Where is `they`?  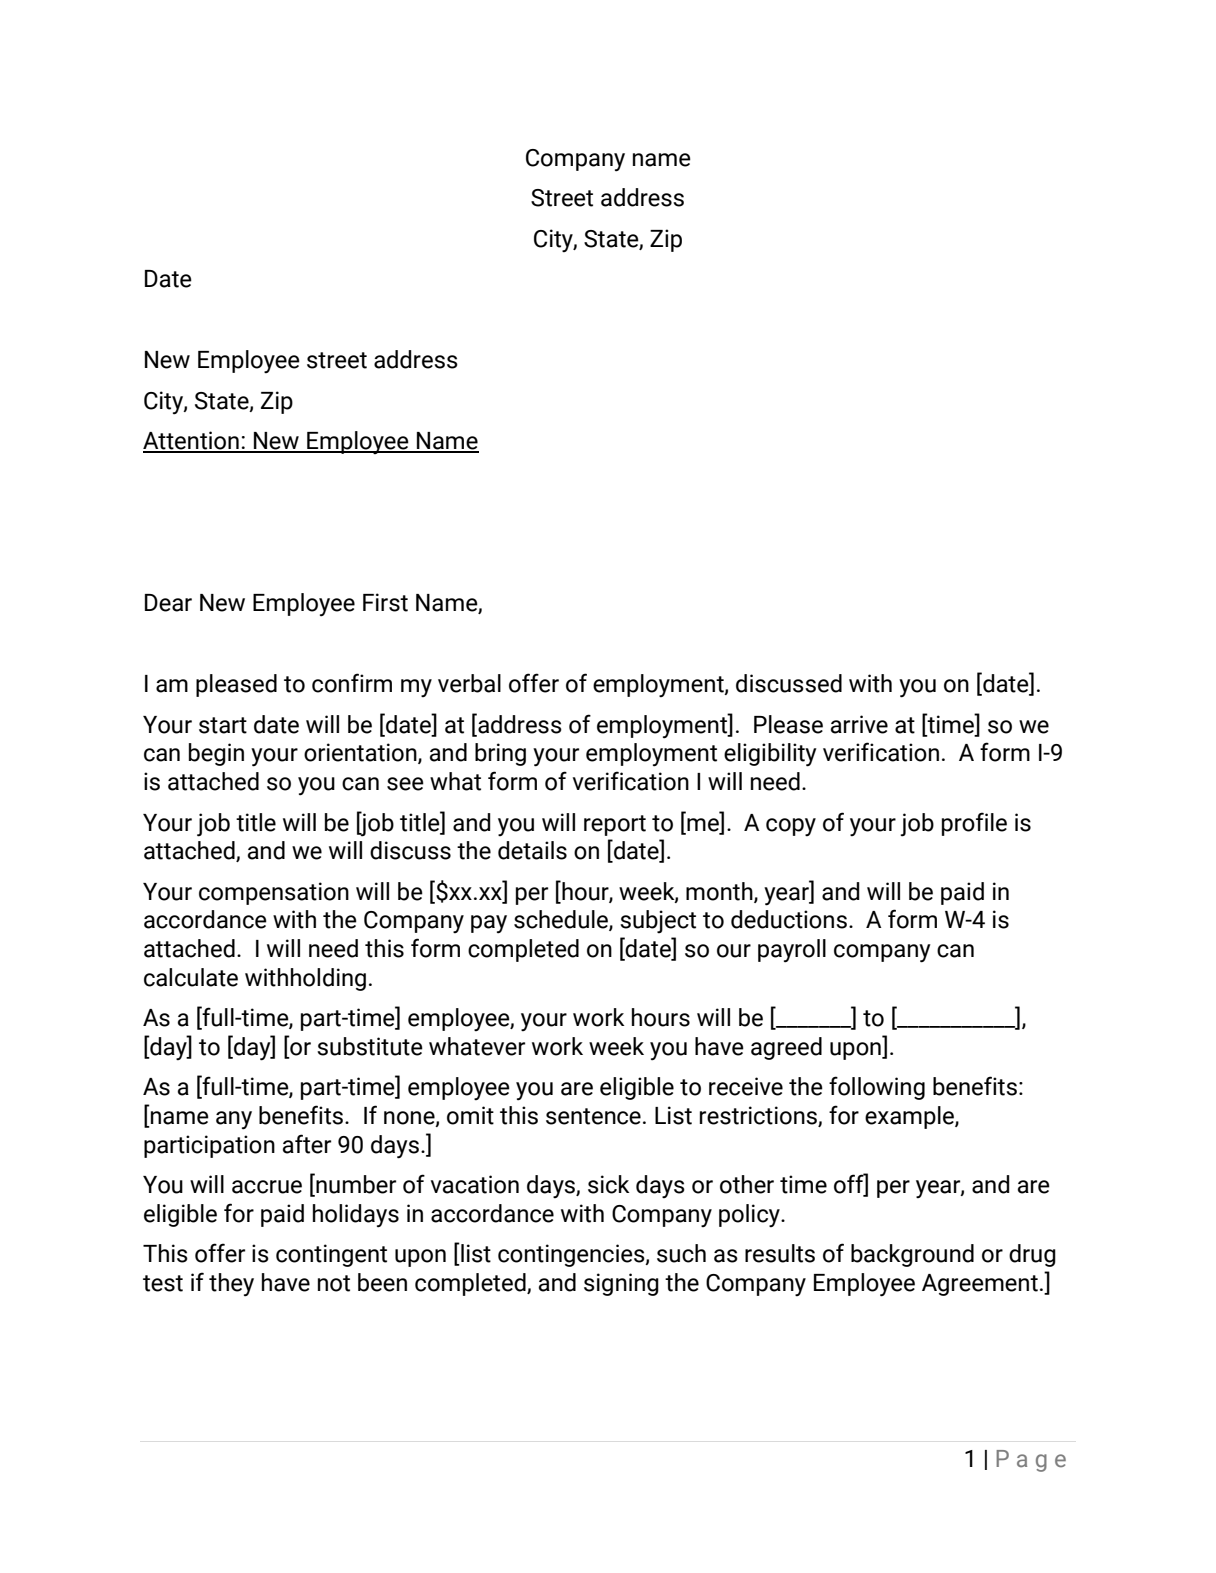 they is located at coordinates (231, 1285).
